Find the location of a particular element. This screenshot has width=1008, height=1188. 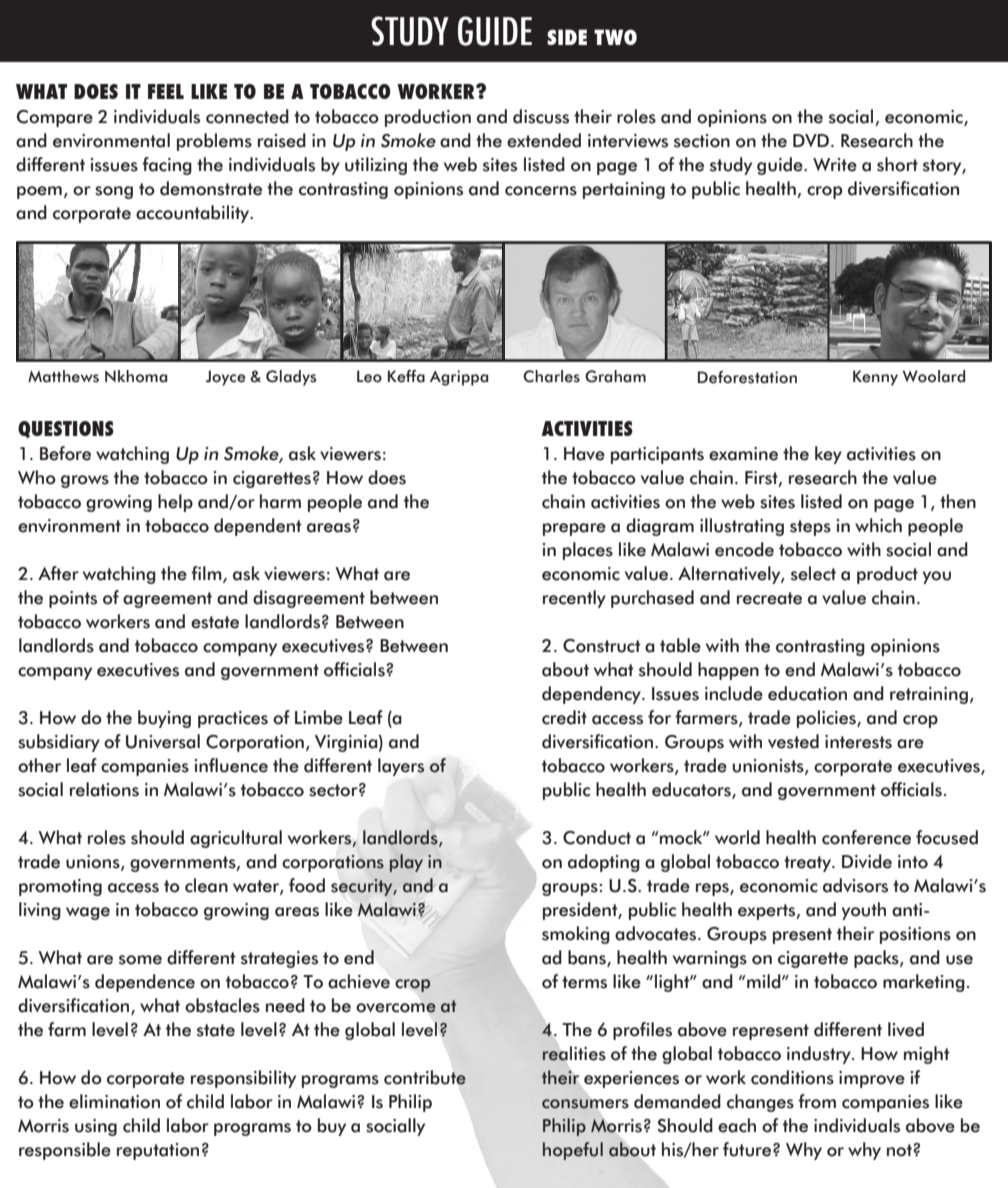

DVD is located at coordinates (811, 140).
